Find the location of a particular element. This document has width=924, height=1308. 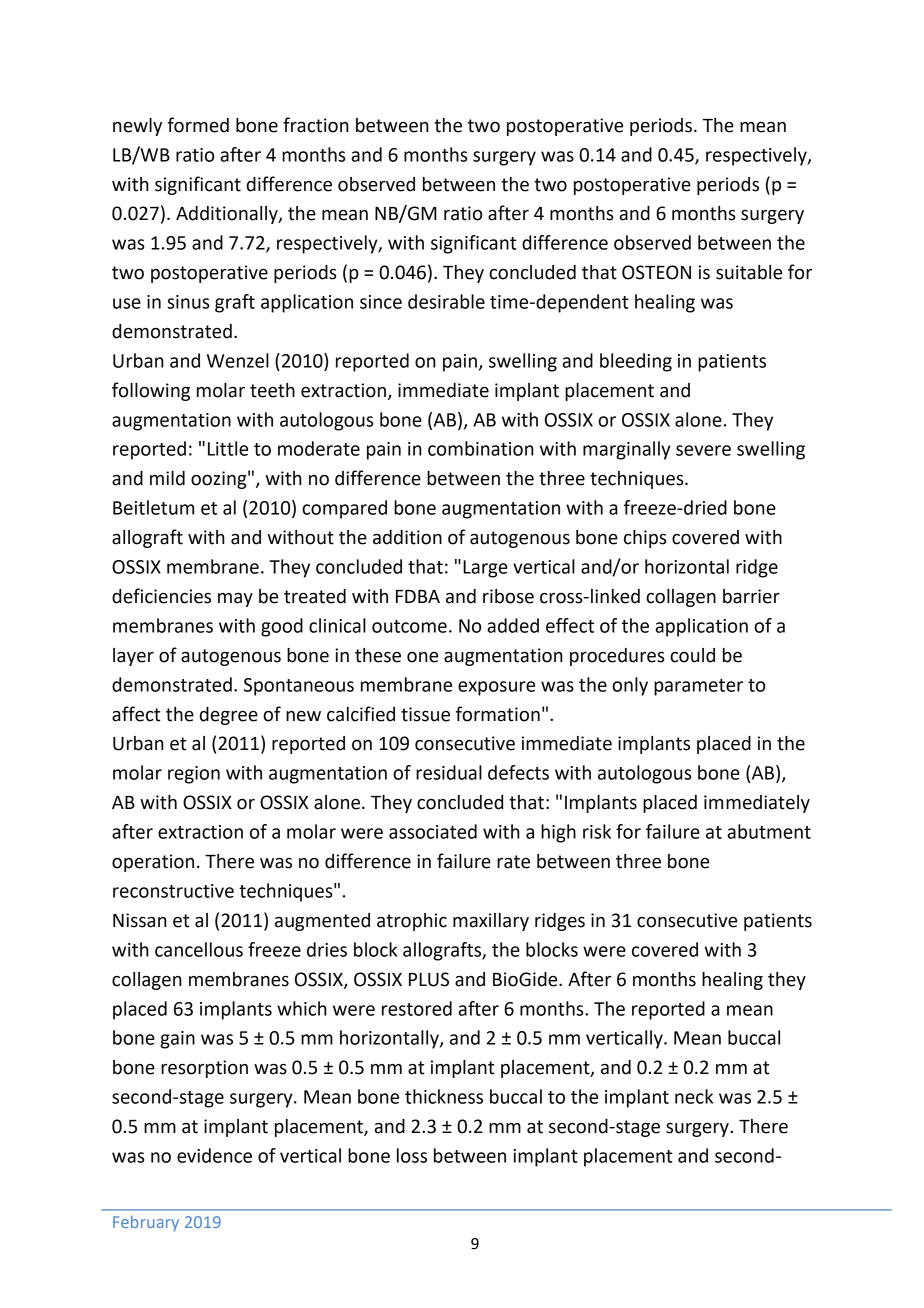

formed is located at coordinates (198, 125).
